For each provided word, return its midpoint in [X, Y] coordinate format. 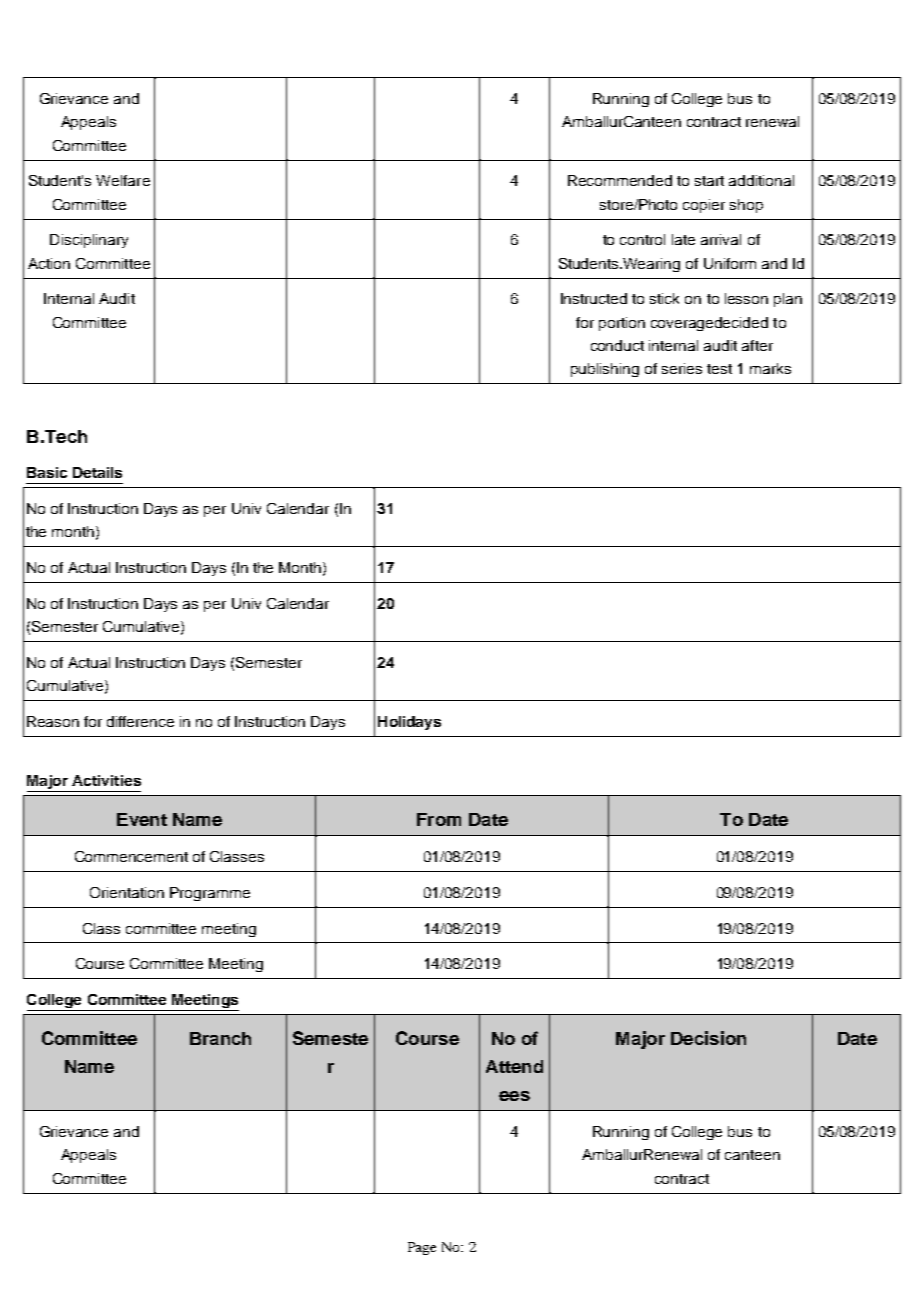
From [439, 819]
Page [422, 1248]
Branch [220, 1038]
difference [140, 721]
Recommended [620, 180]
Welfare [123, 180]
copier [704, 206]
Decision [708, 1038]
